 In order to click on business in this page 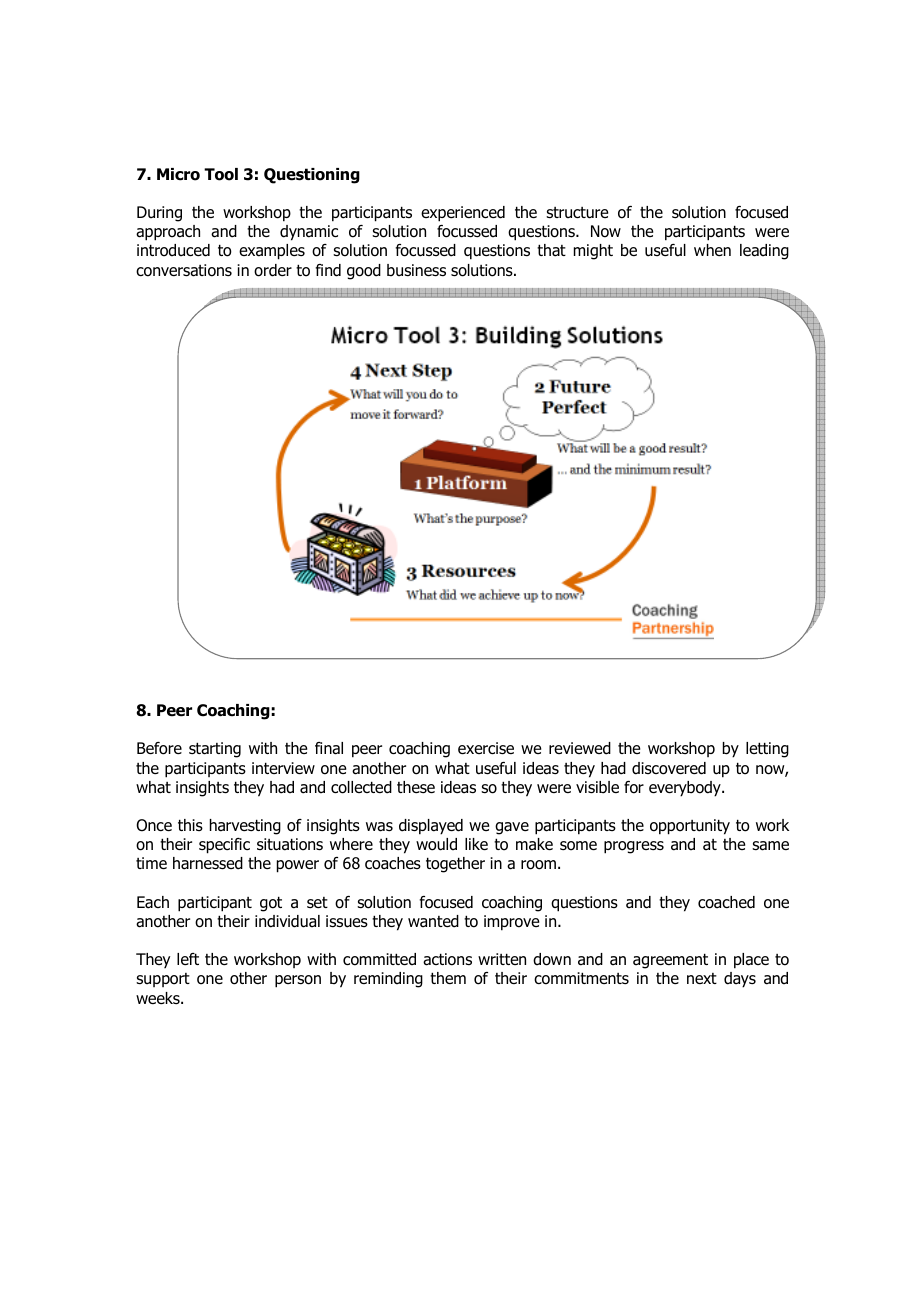, I will do `click(416, 270)`.
